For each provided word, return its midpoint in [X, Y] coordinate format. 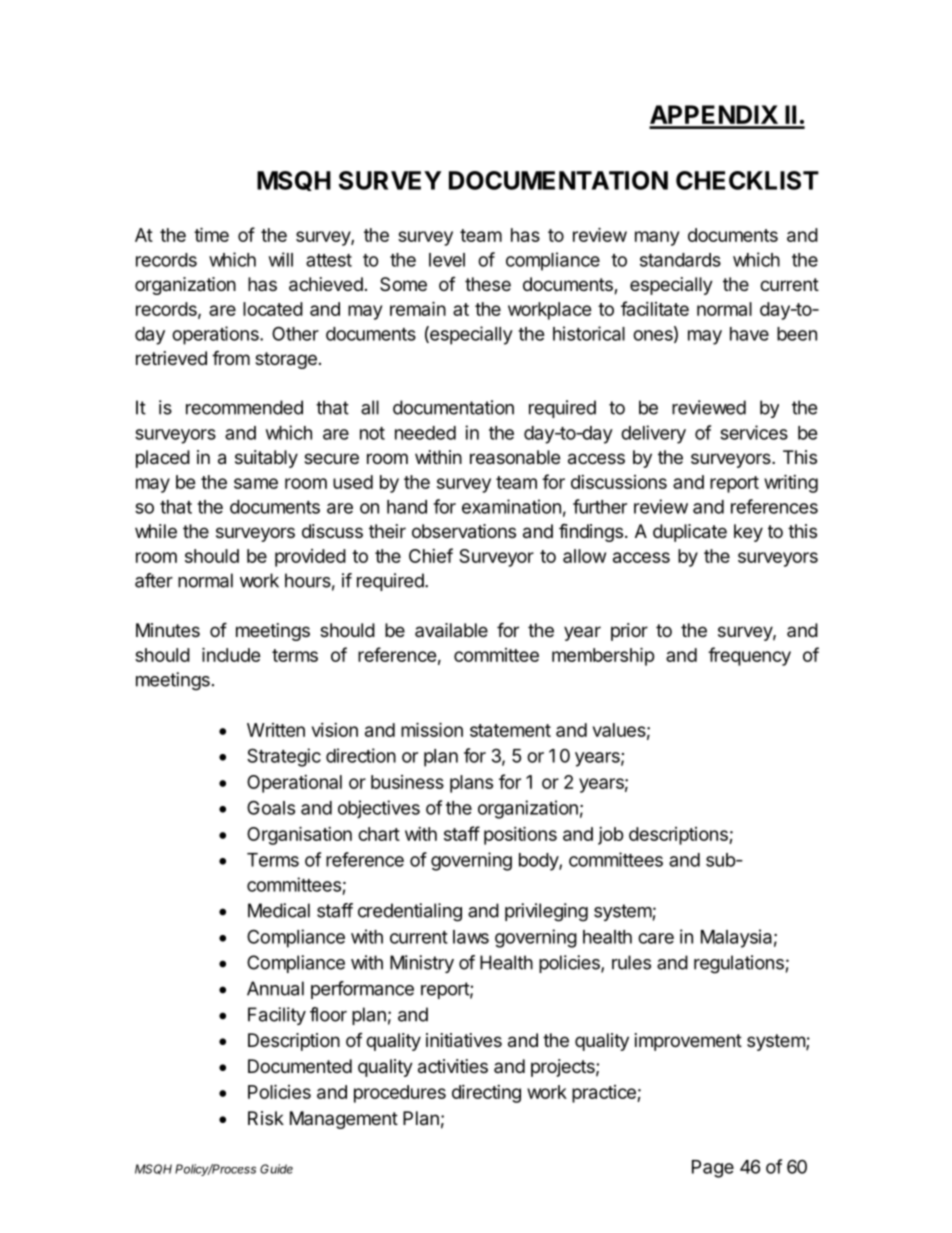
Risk [266, 1118]
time [211, 234]
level [447, 260]
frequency [749, 656]
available [451, 630]
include [231, 654]
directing [486, 1094]
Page [713, 1169]
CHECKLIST [747, 180]
